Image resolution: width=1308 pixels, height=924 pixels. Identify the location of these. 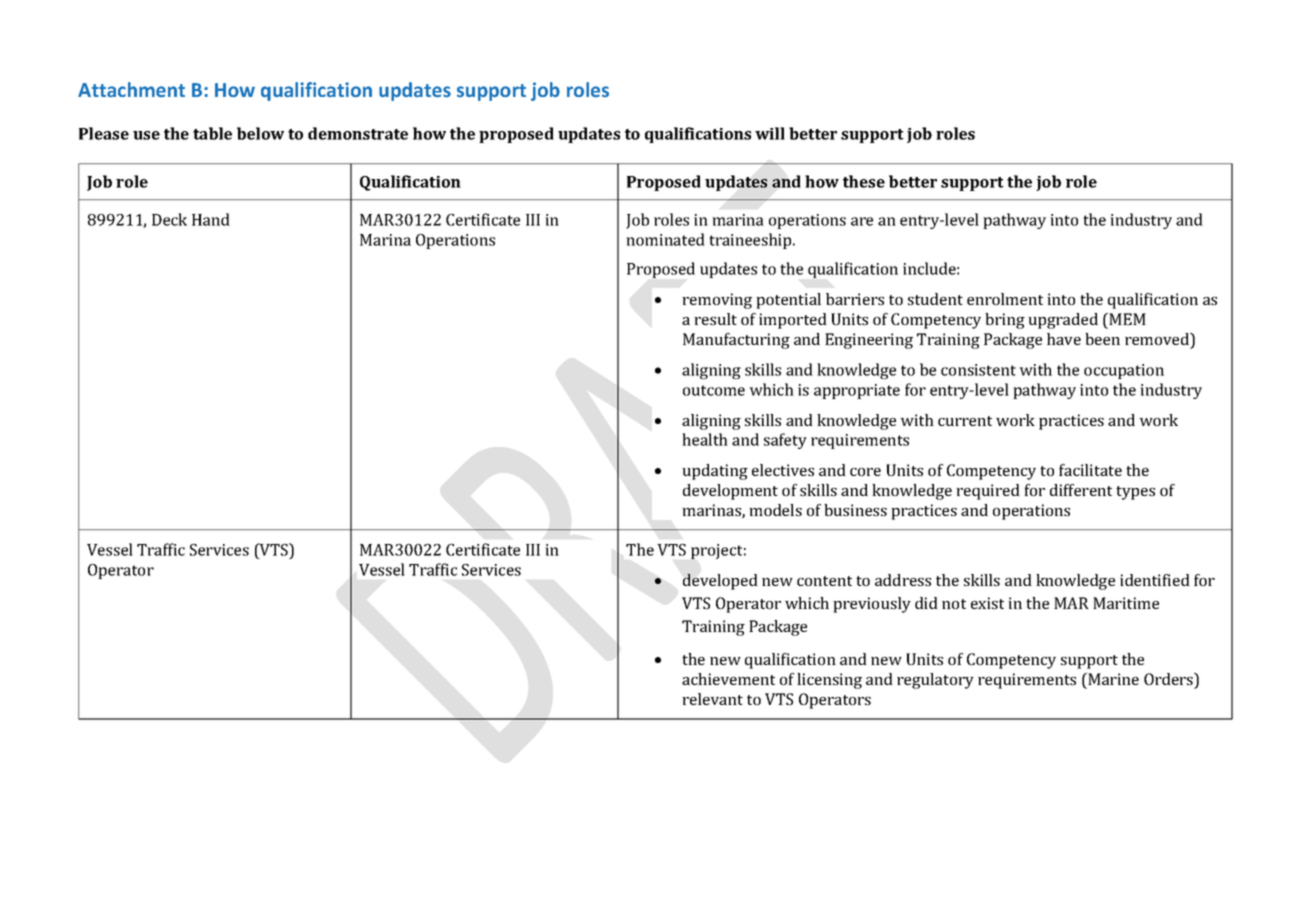
(864, 181).
